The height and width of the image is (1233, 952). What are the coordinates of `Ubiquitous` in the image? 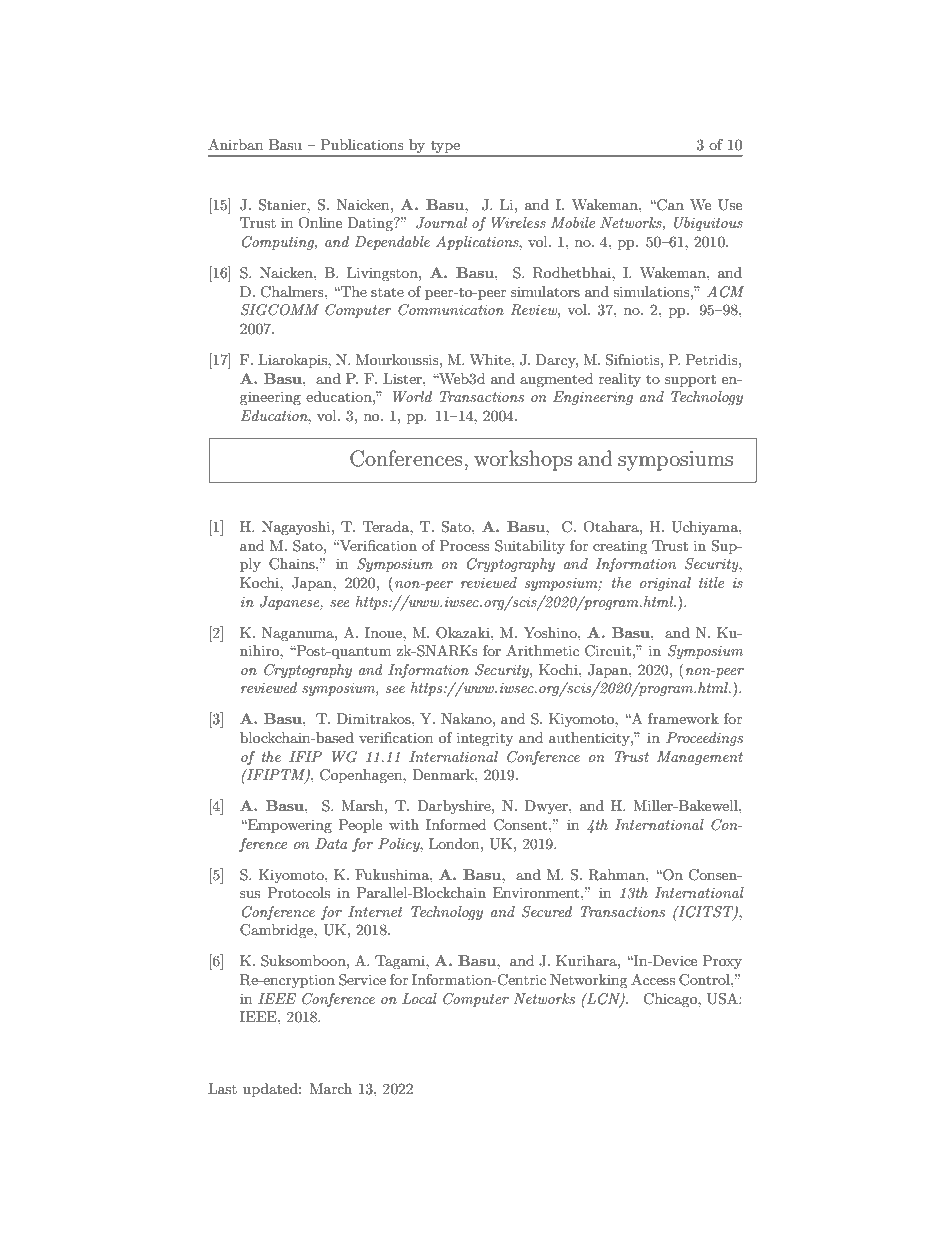 It's located at (708, 224).
